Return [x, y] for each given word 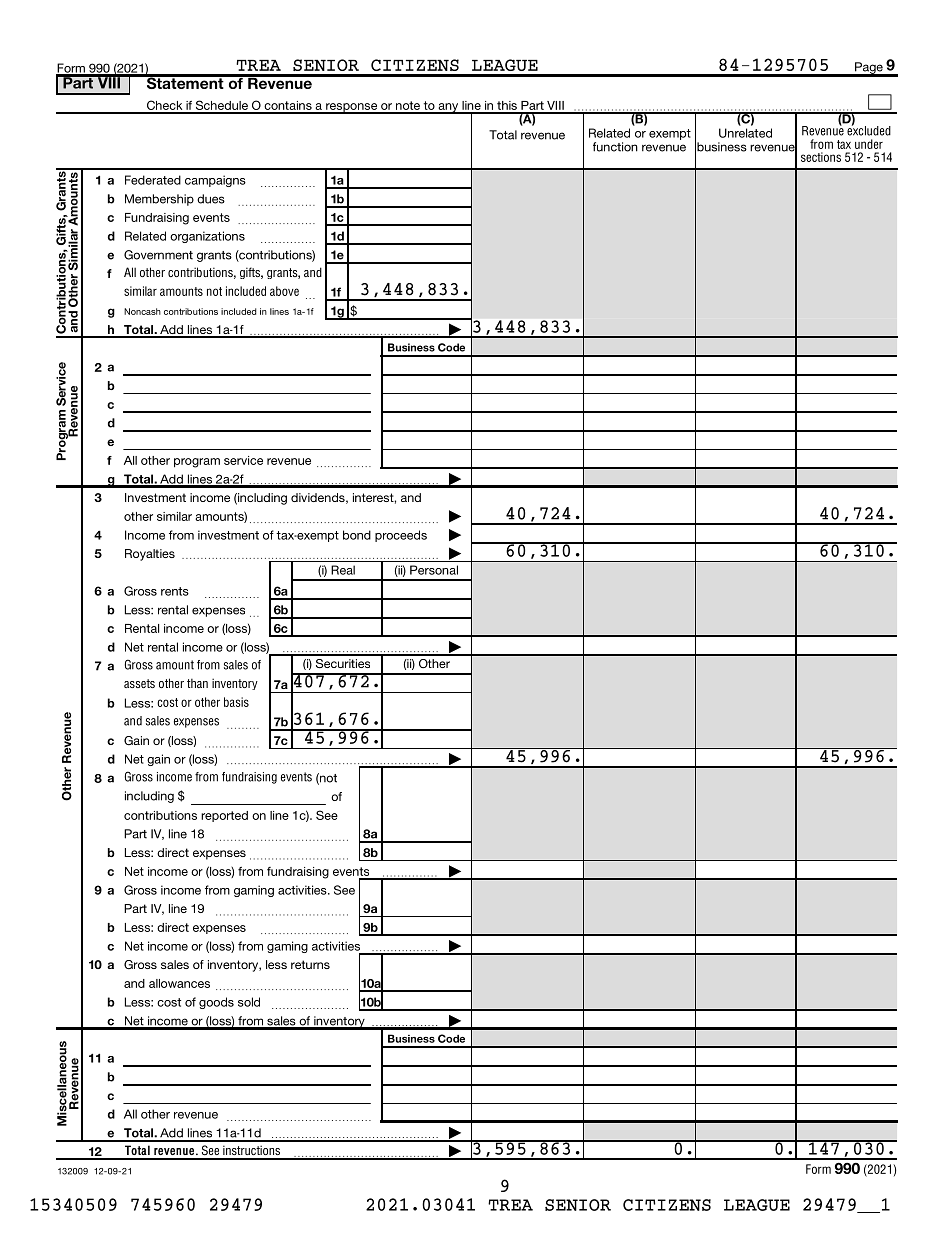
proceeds [401, 536]
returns [310, 964]
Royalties [150, 555]
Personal [434, 570]
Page [869, 69]
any [448, 108]
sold [249, 1002]
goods [216, 1003]
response [352, 108]
